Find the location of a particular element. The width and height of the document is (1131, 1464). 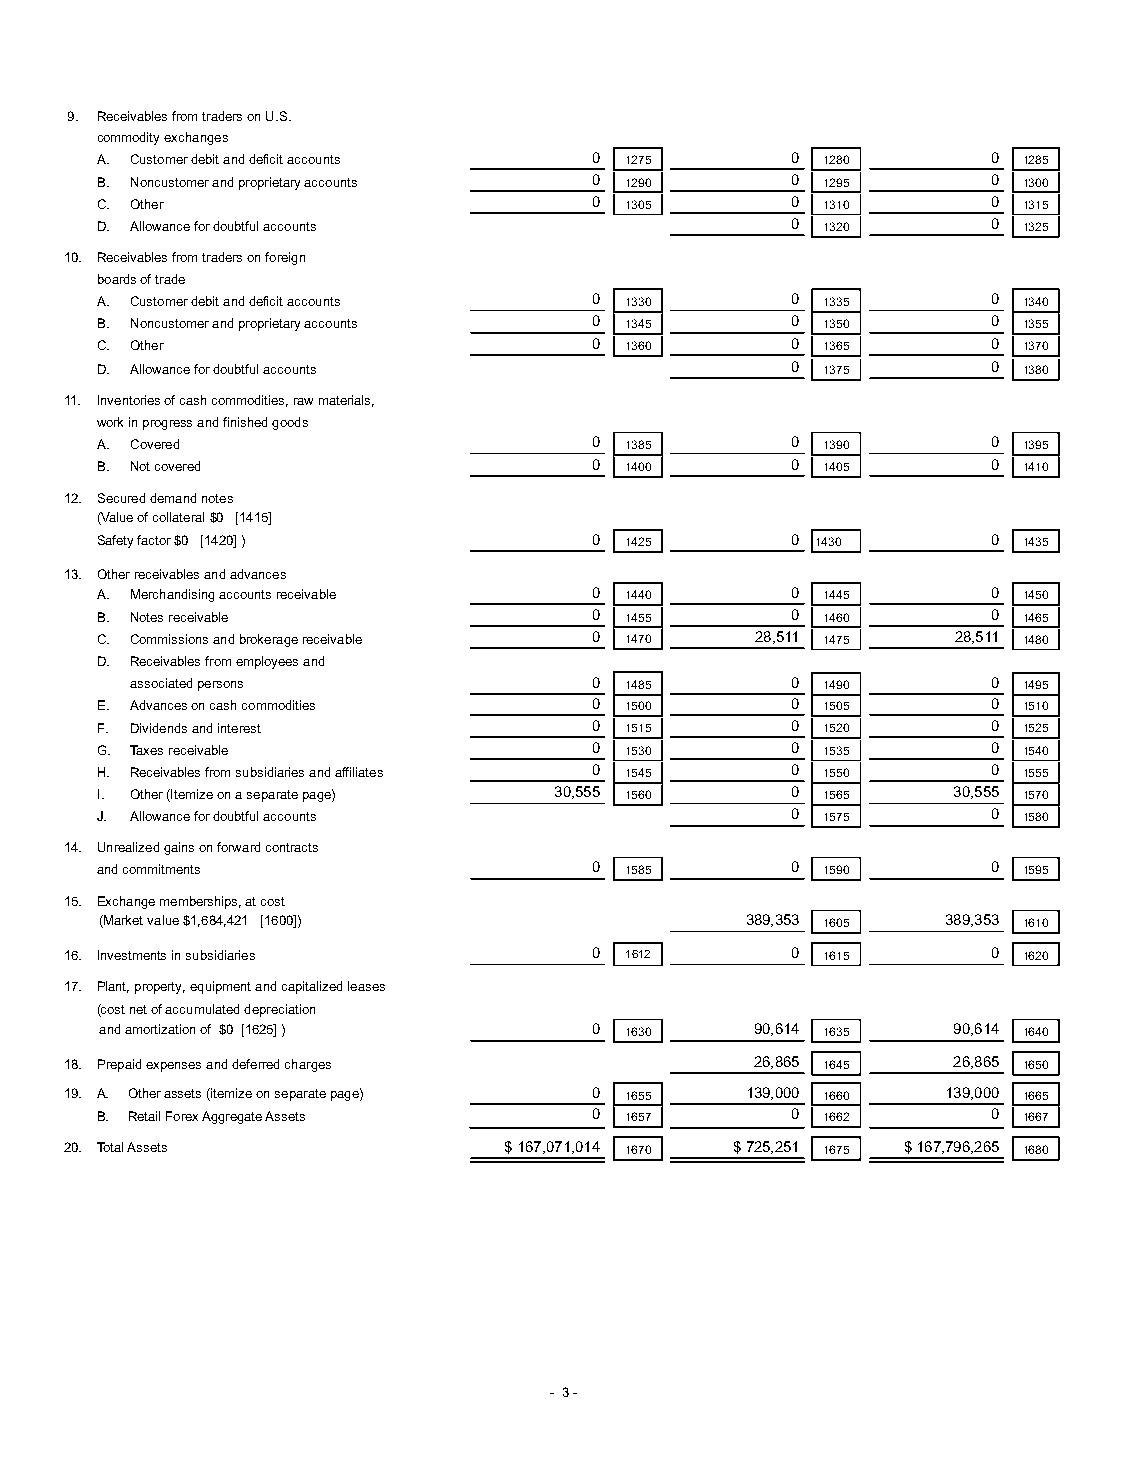

employees is located at coordinates (267, 662).
